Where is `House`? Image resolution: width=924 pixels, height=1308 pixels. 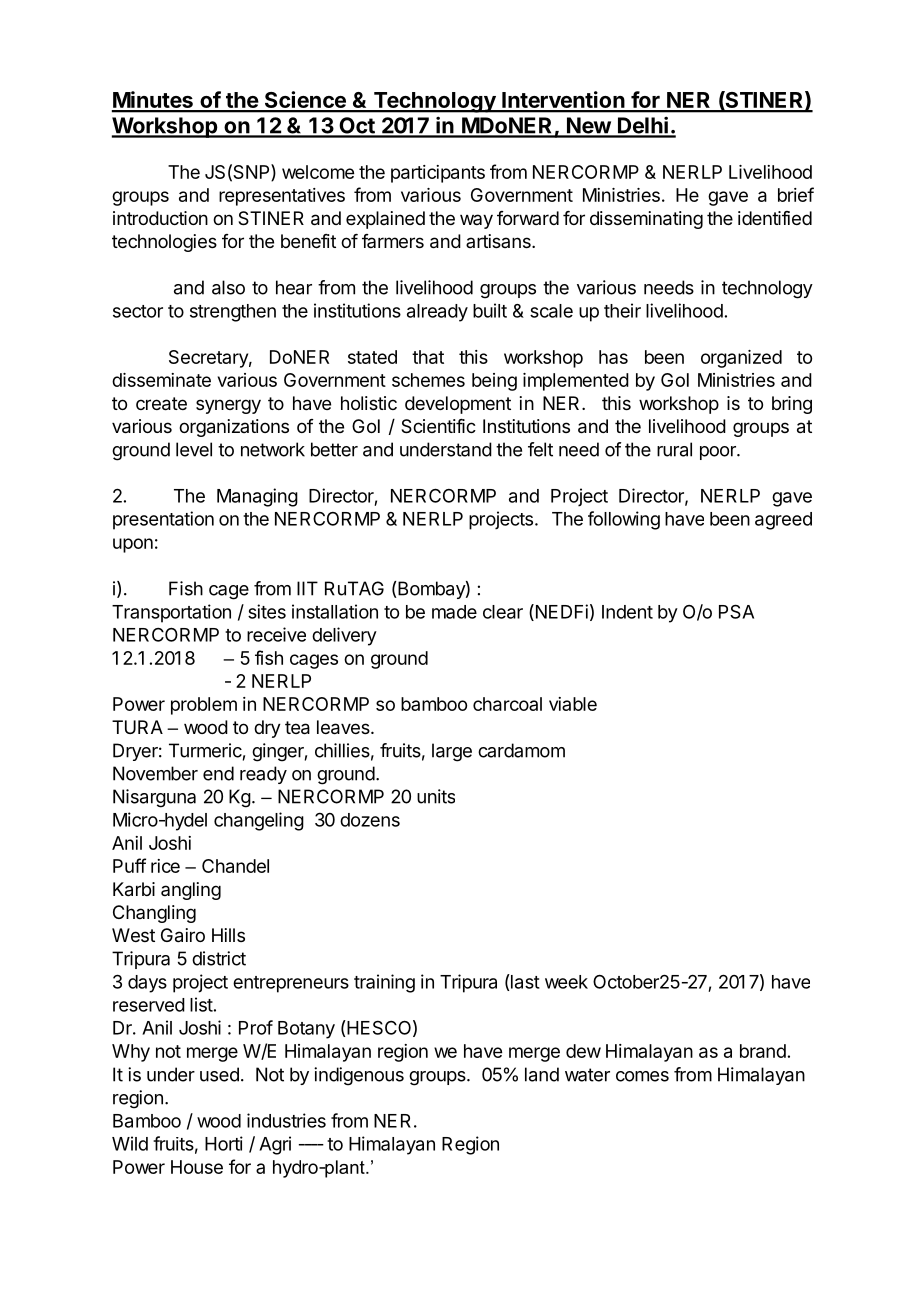
House is located at coordinates (197, 1167).
